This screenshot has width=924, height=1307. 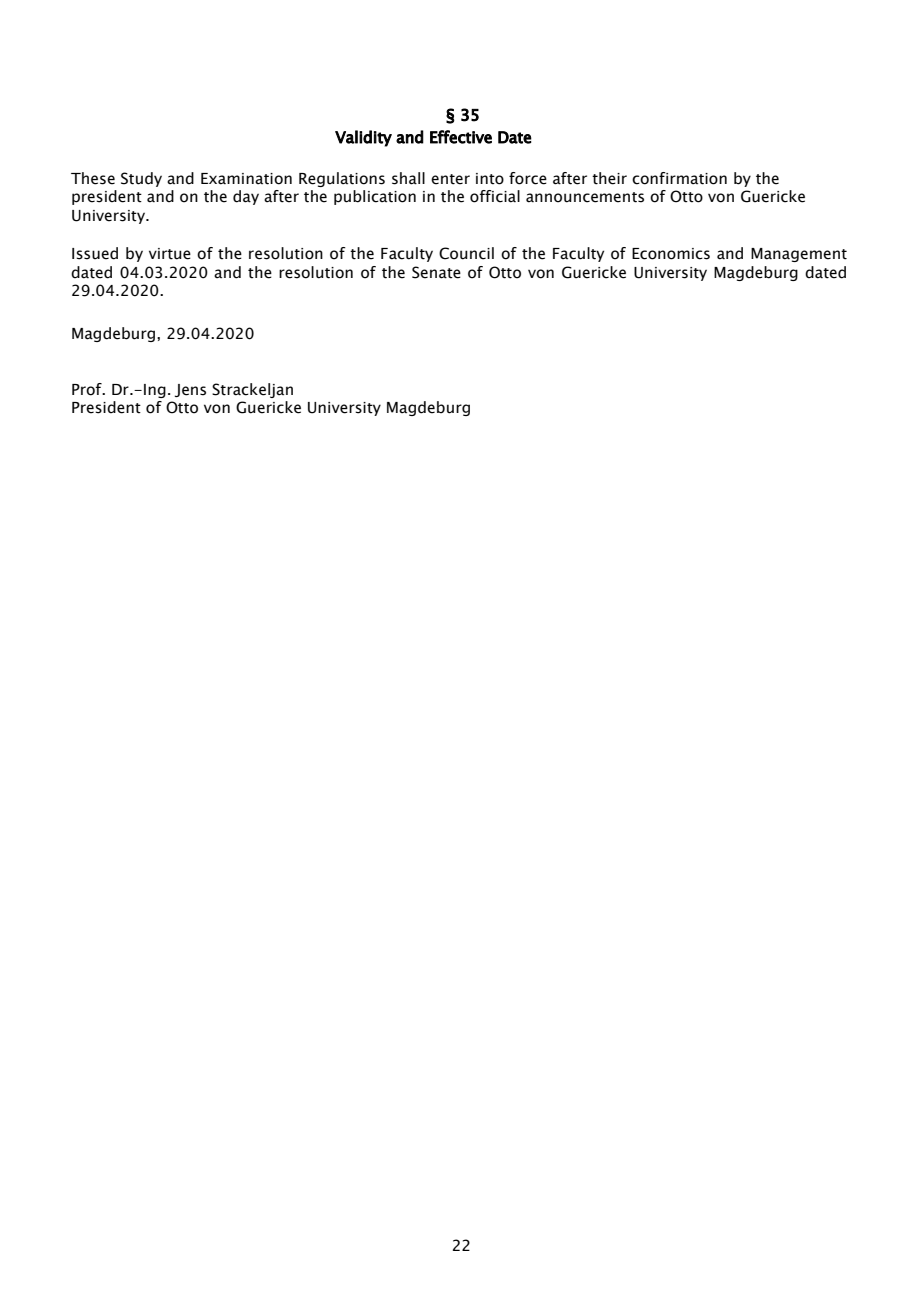 I want to click on official, so click(x=495, y=196).
